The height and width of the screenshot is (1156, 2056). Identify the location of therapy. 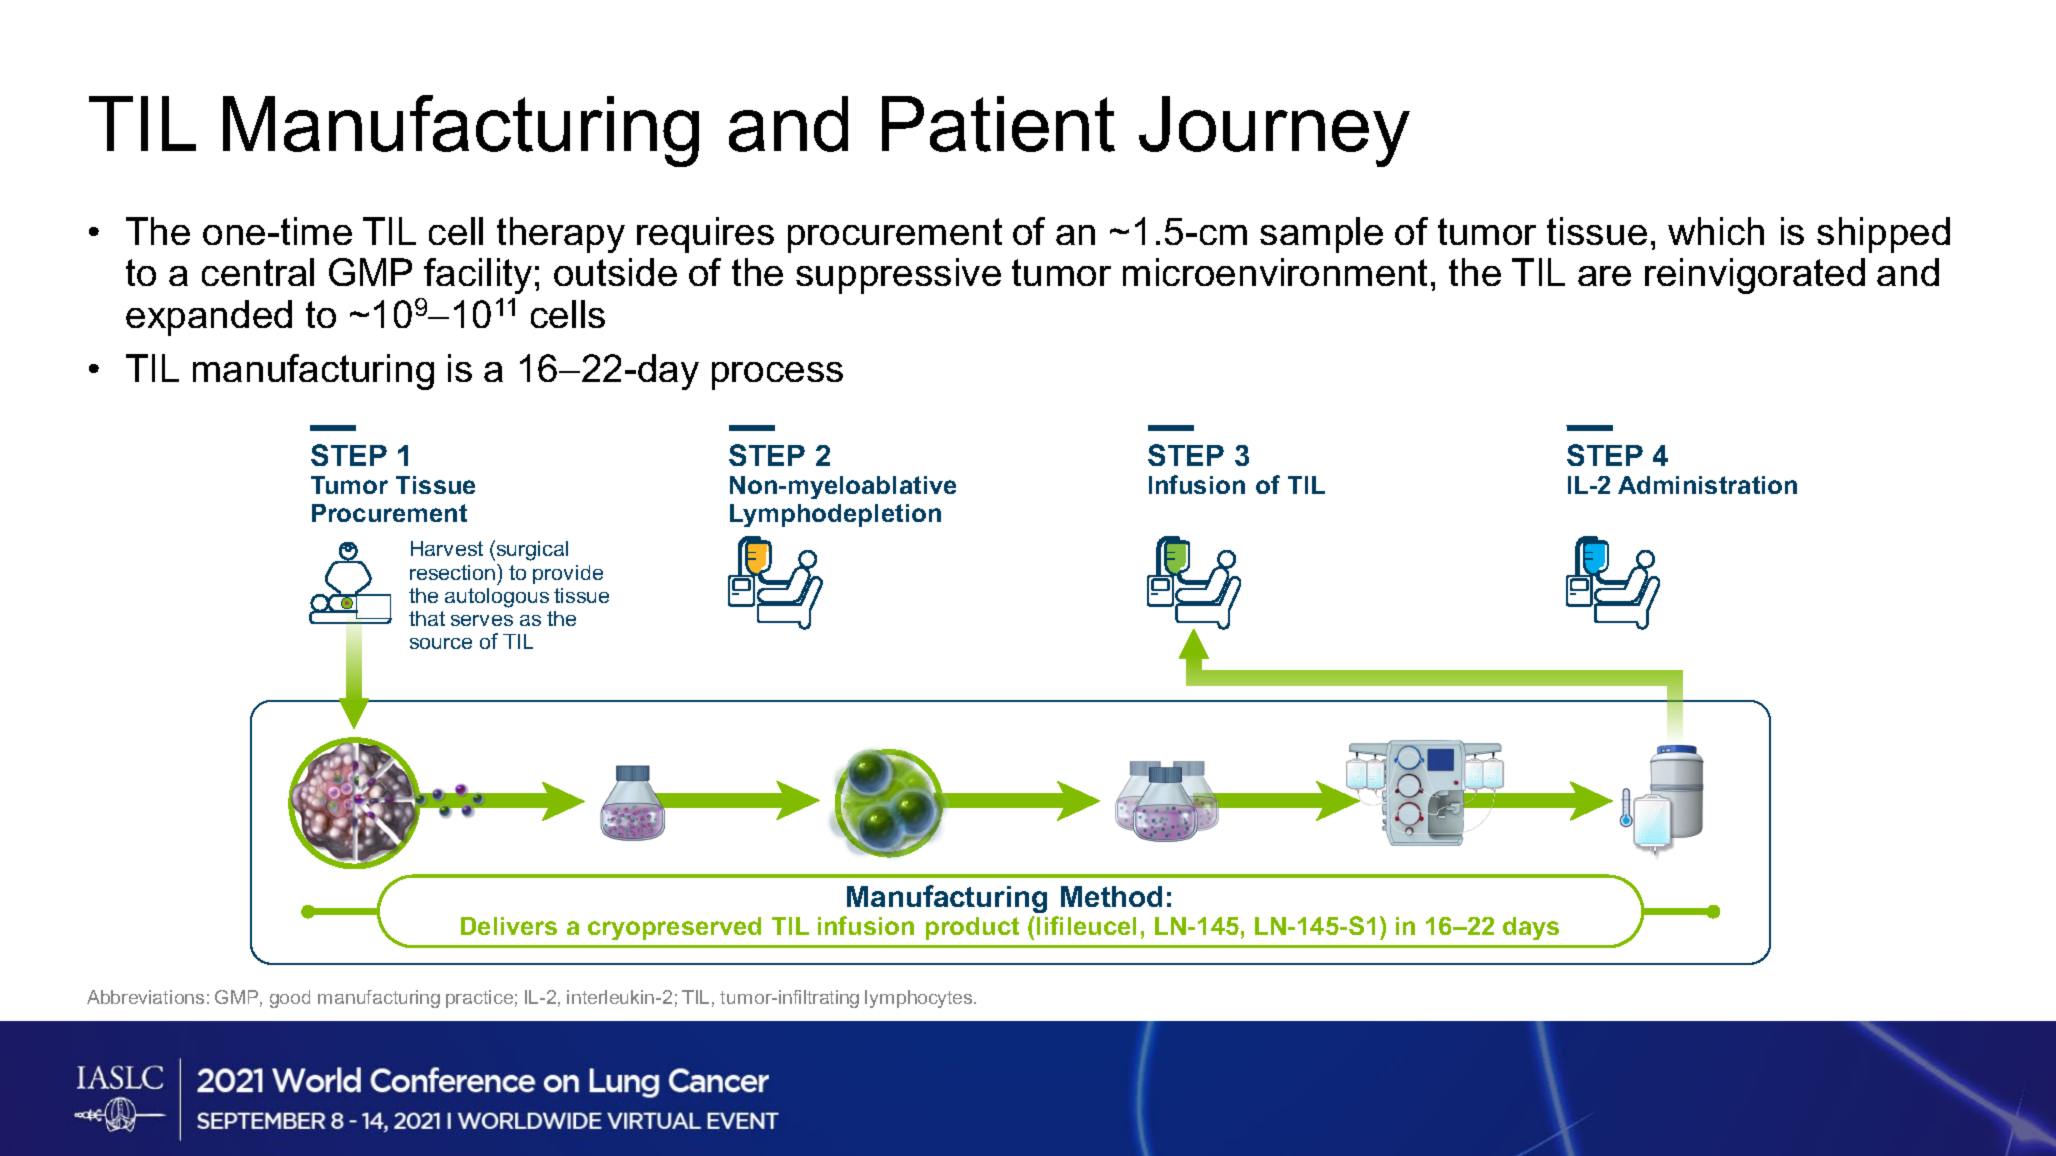
(561, 235).
